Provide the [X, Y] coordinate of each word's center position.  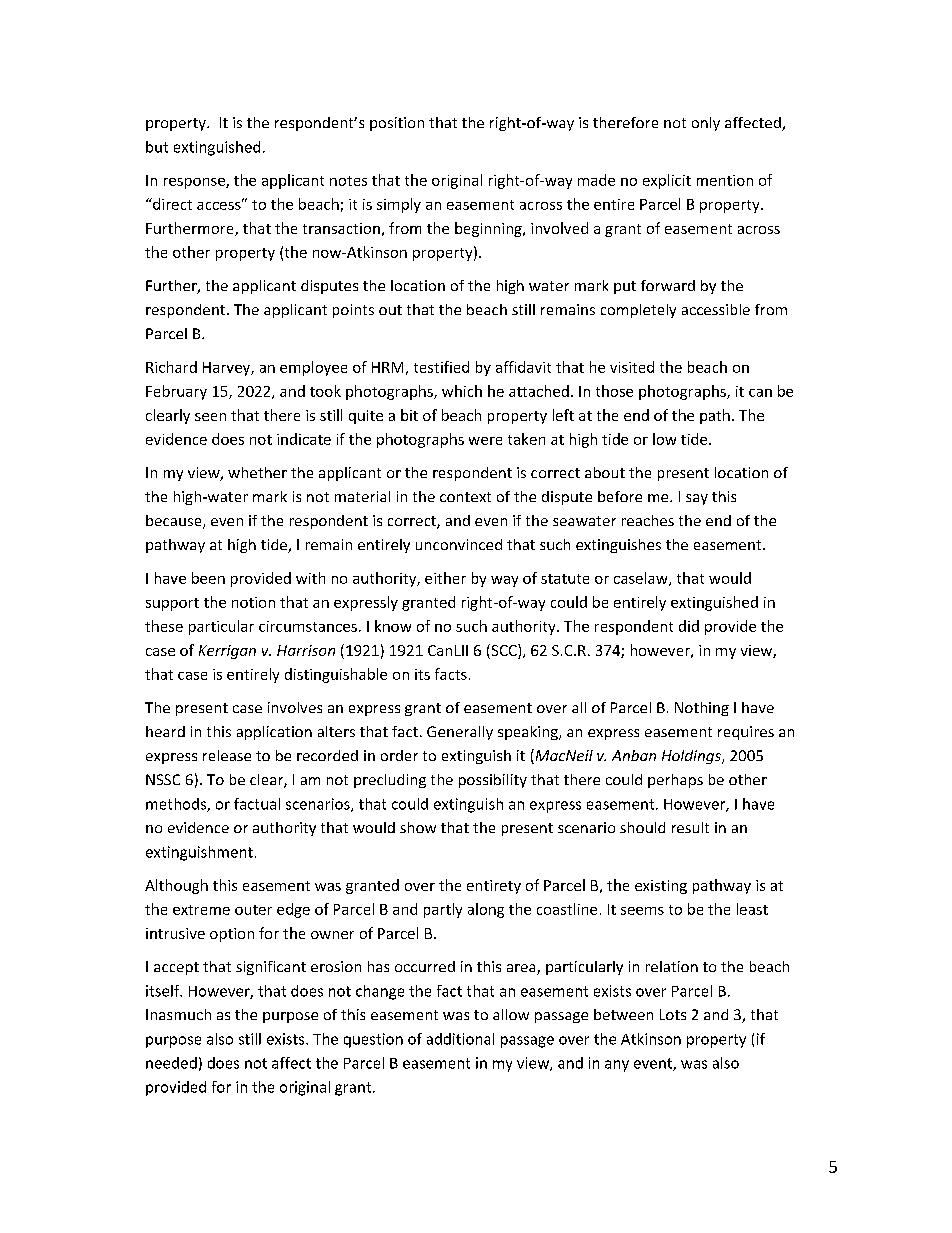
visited [632, 367]
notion [253, 602]
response [195, 183]
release [227, 755]
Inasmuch [178, 1014]
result [690, 827]
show [418, 827]
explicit [667, 181]
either [445, 578]
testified [441, 367]
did [689, 626]
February [176, 392]
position [397, 124]
